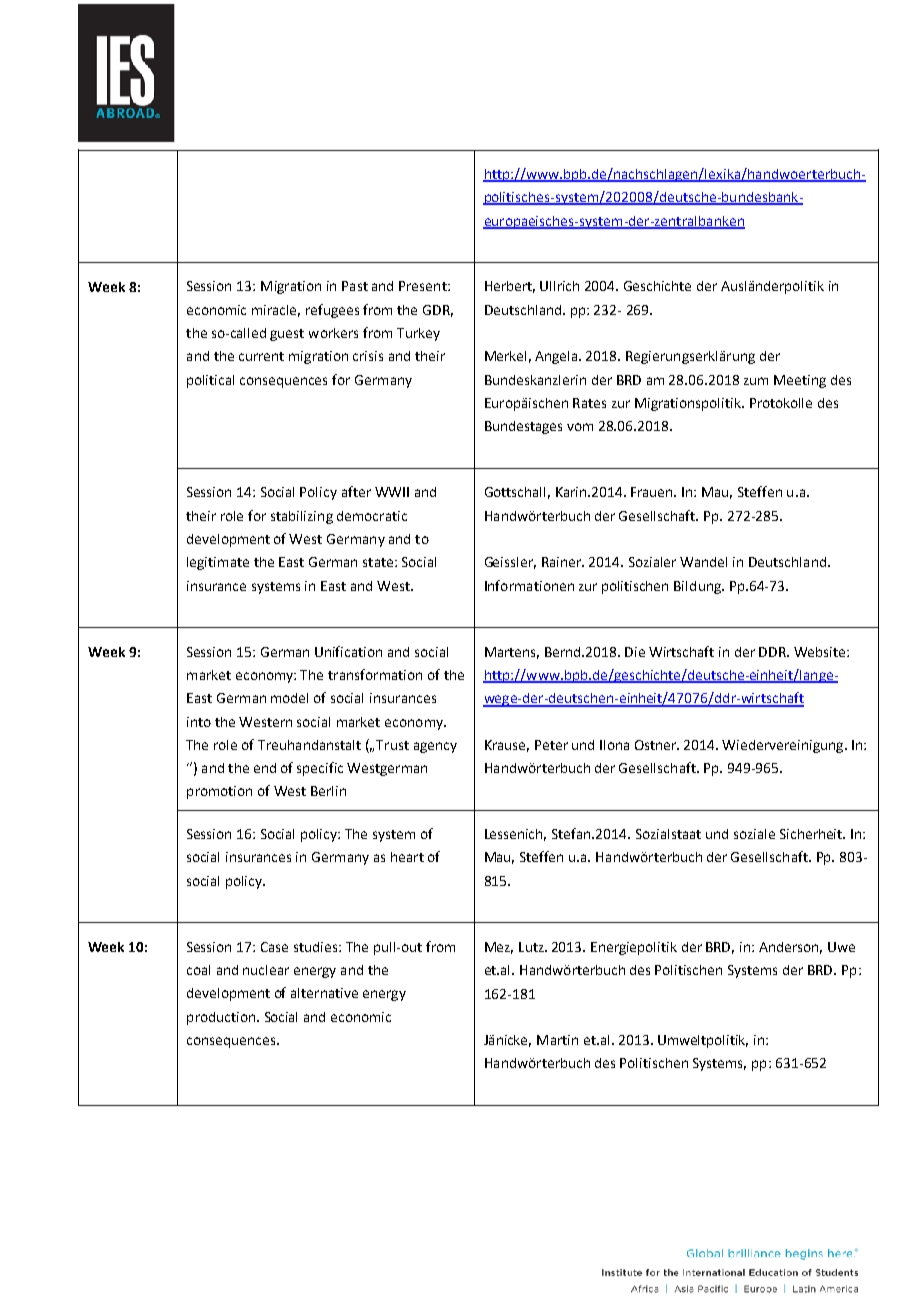  I want to click on production, so click(222, 1018).
